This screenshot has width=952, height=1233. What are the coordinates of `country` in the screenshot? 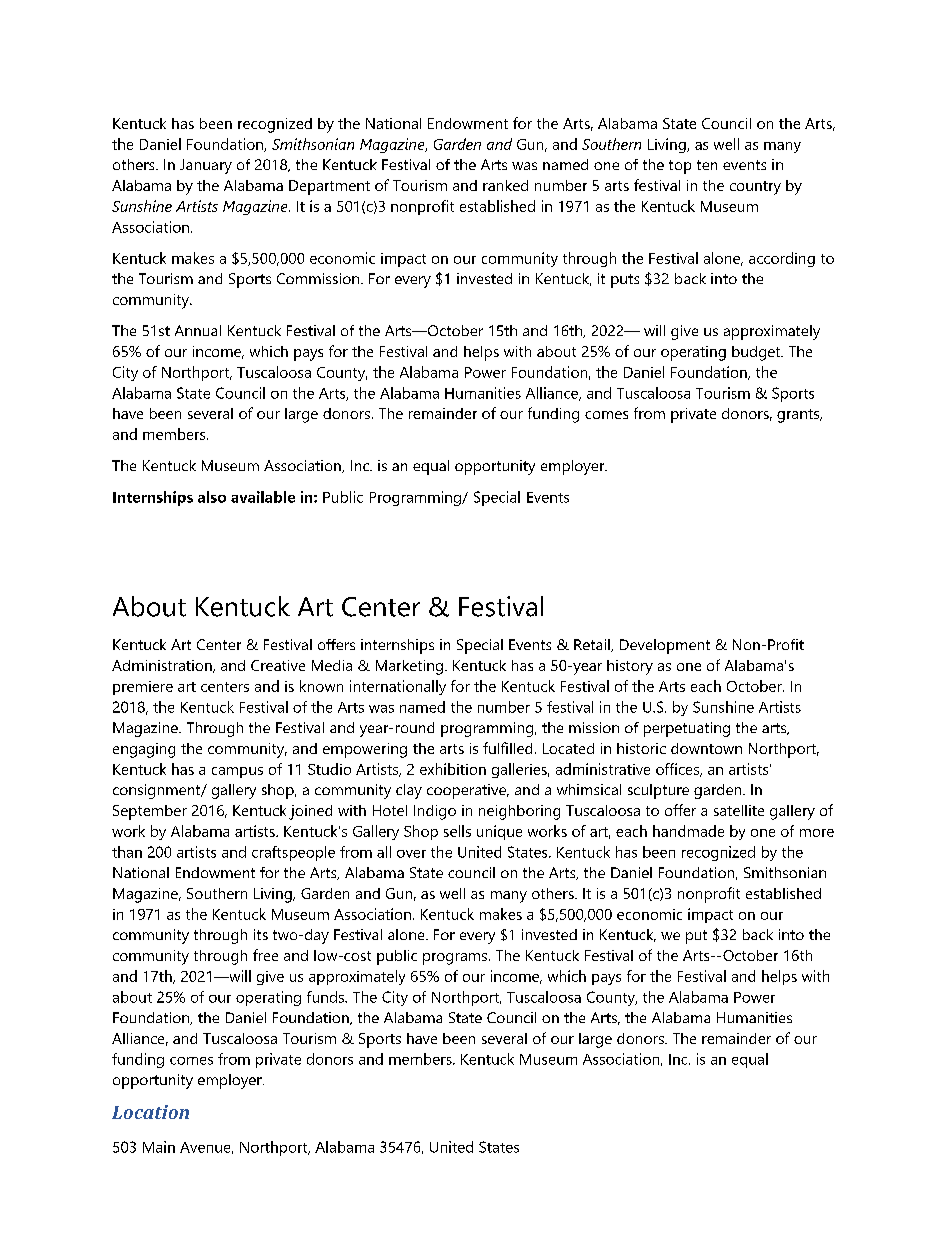 It's located at (755, 188).
